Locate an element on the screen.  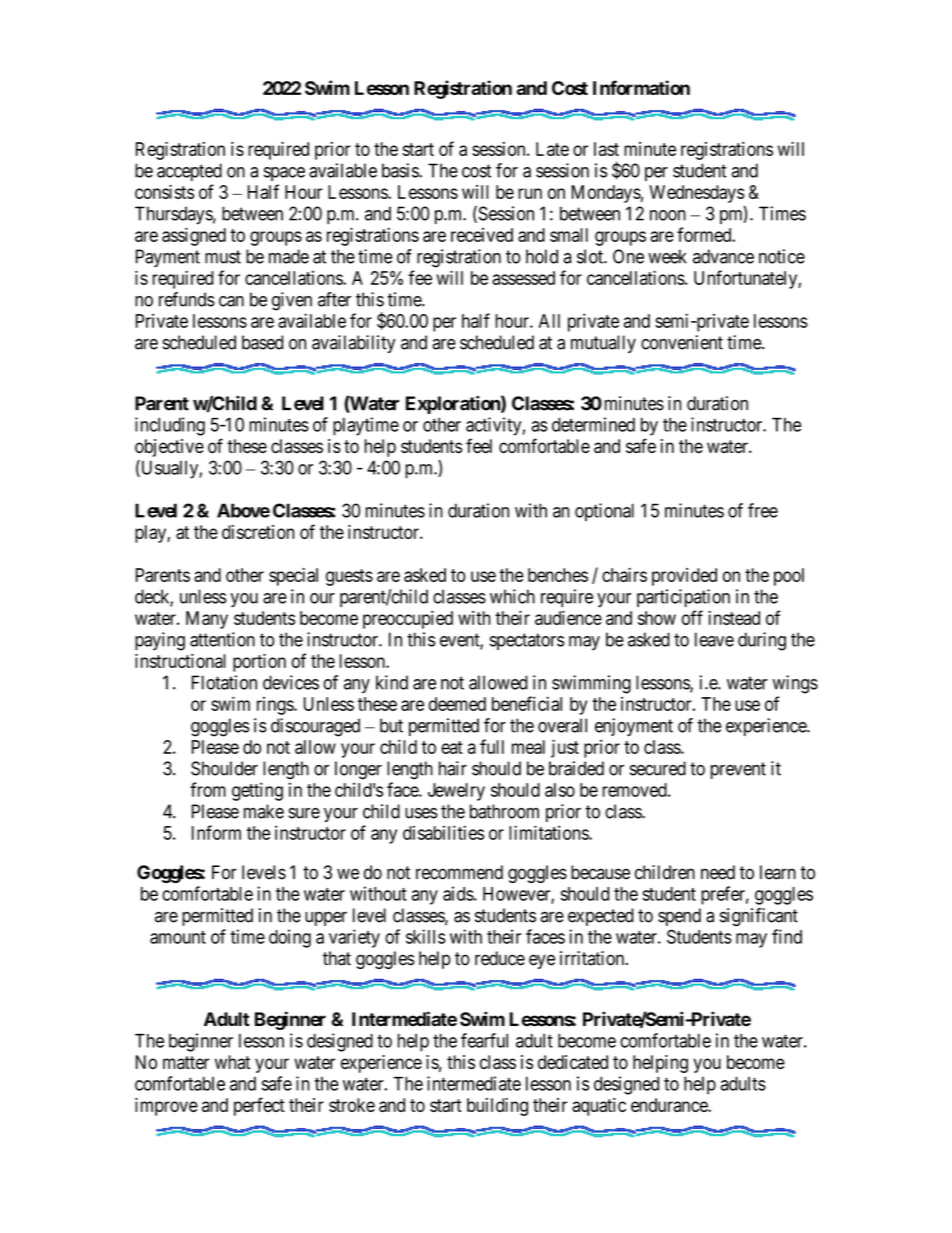
run is located at coordinates (530, 193).
